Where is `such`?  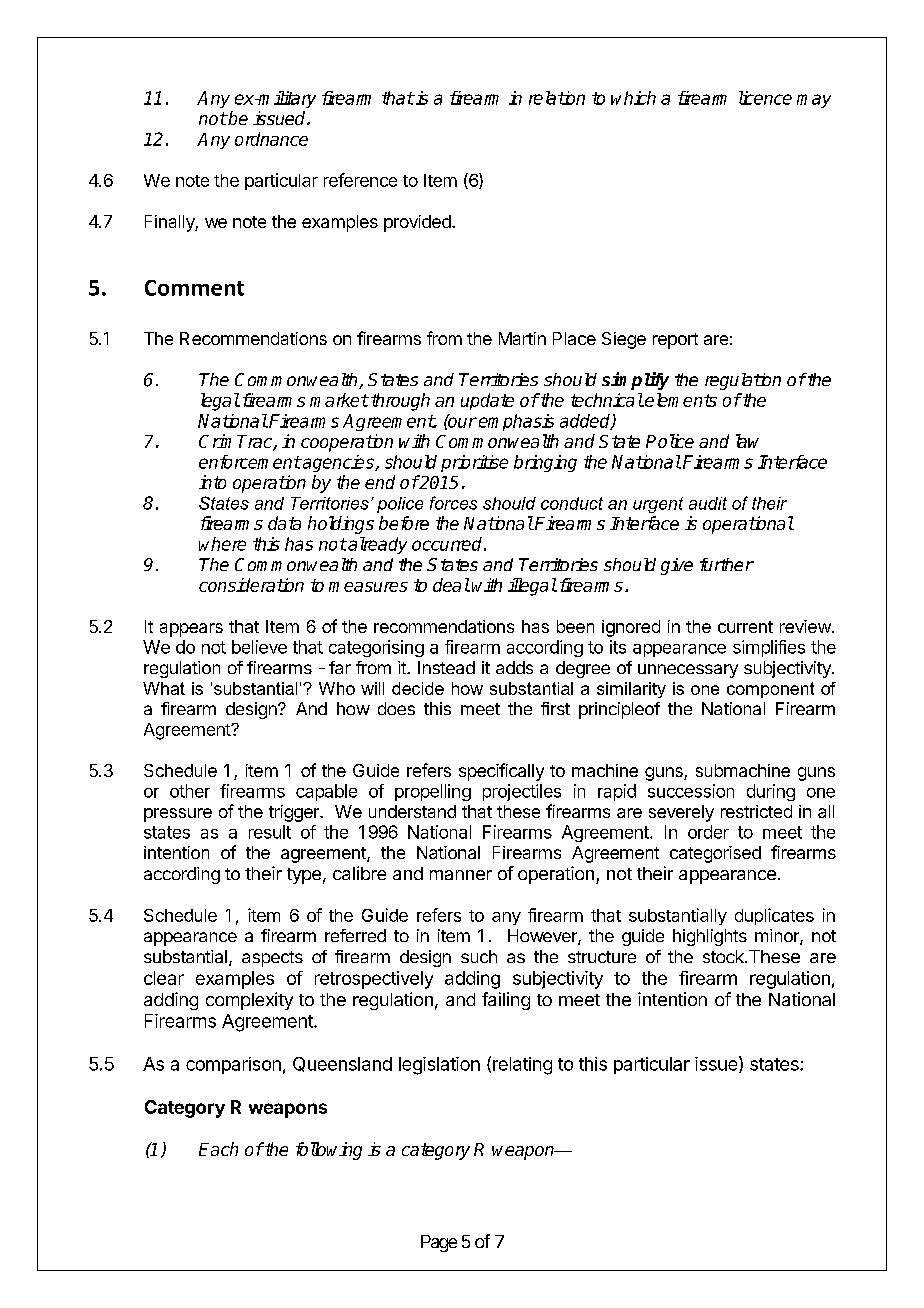
such is located at coordinates (479, 956).
